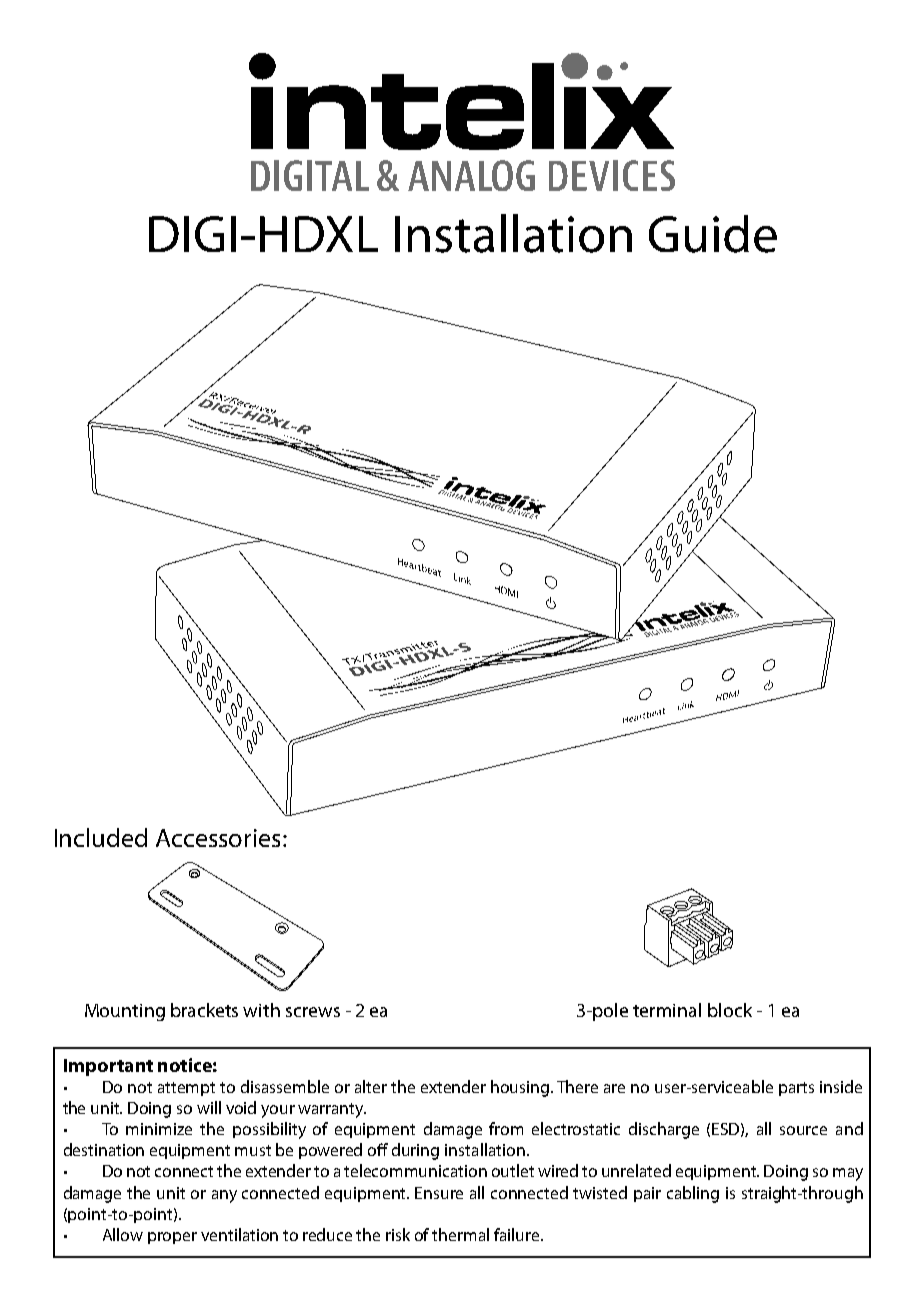  I want to click on cabling, so click(693, 1194).
